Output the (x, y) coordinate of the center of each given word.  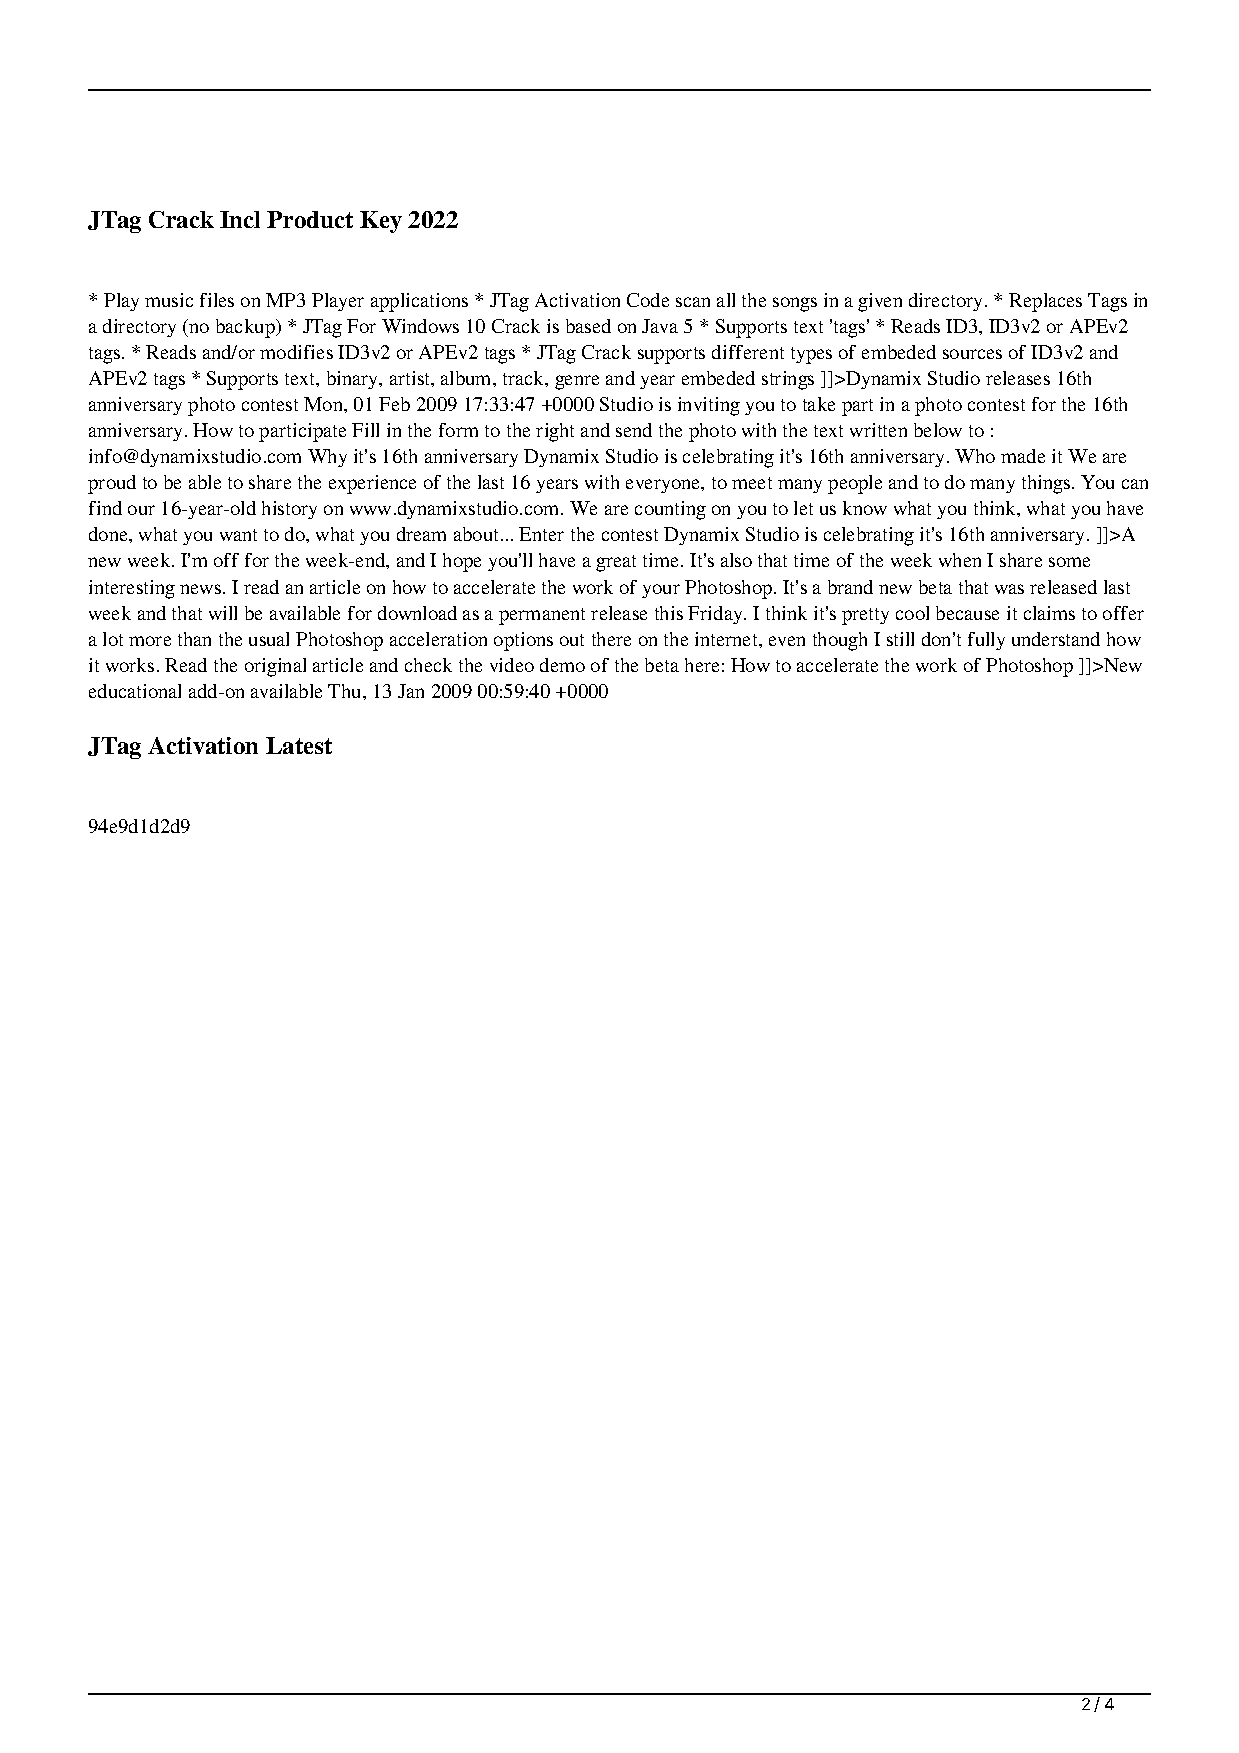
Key (381, 222)
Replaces (1045, 302)
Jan (411, 691)
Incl (240, 219)
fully (986, 641)
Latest (299, 745)
